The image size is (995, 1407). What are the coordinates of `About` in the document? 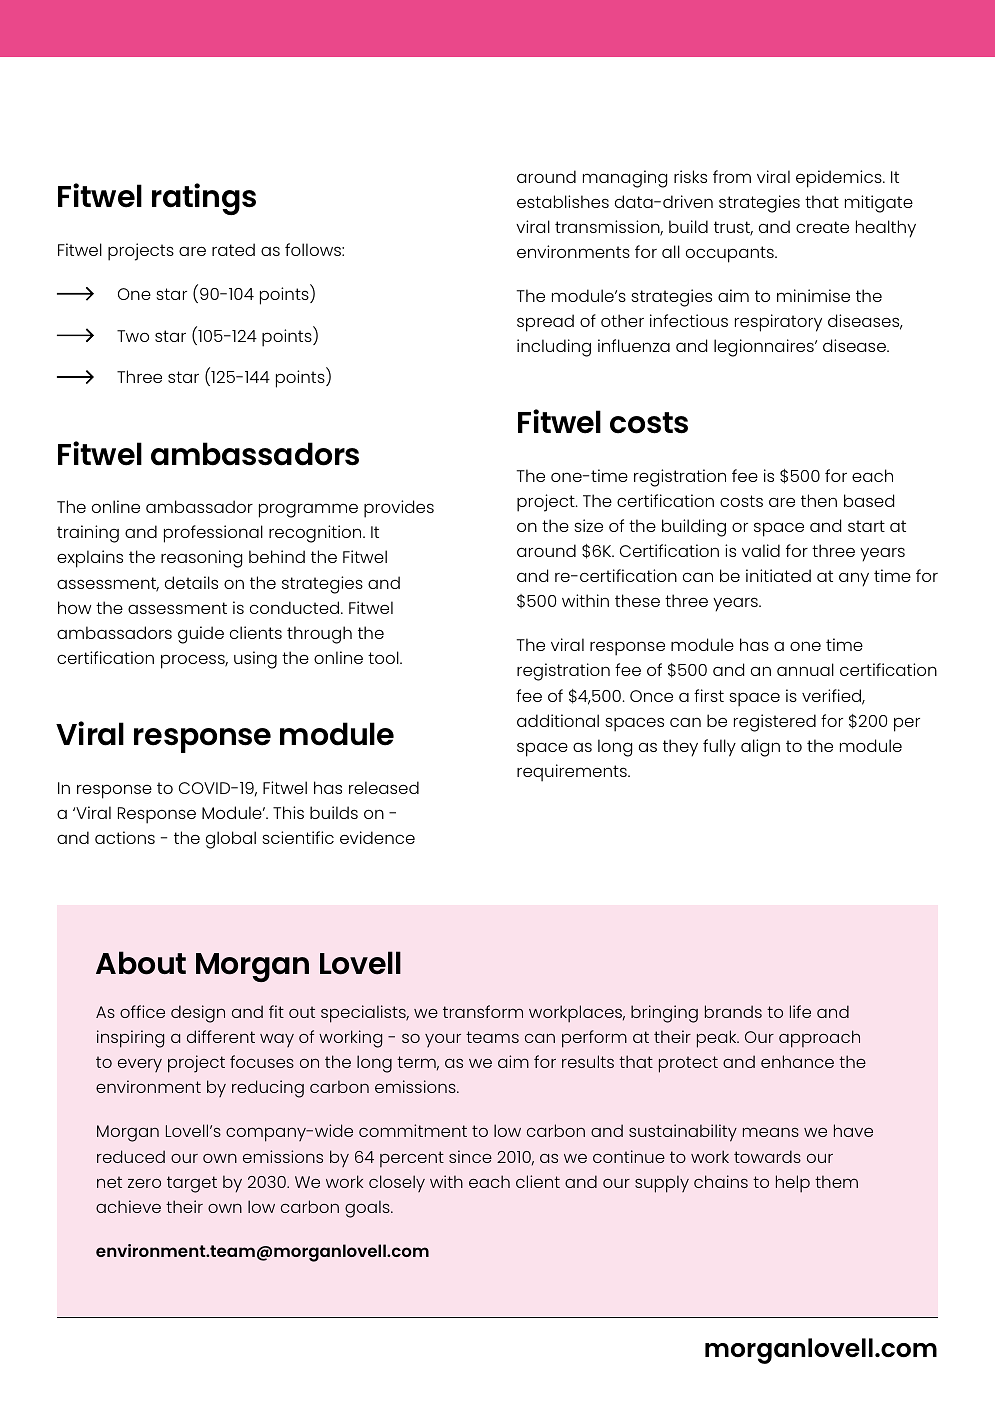 It's located at (141, 963).
